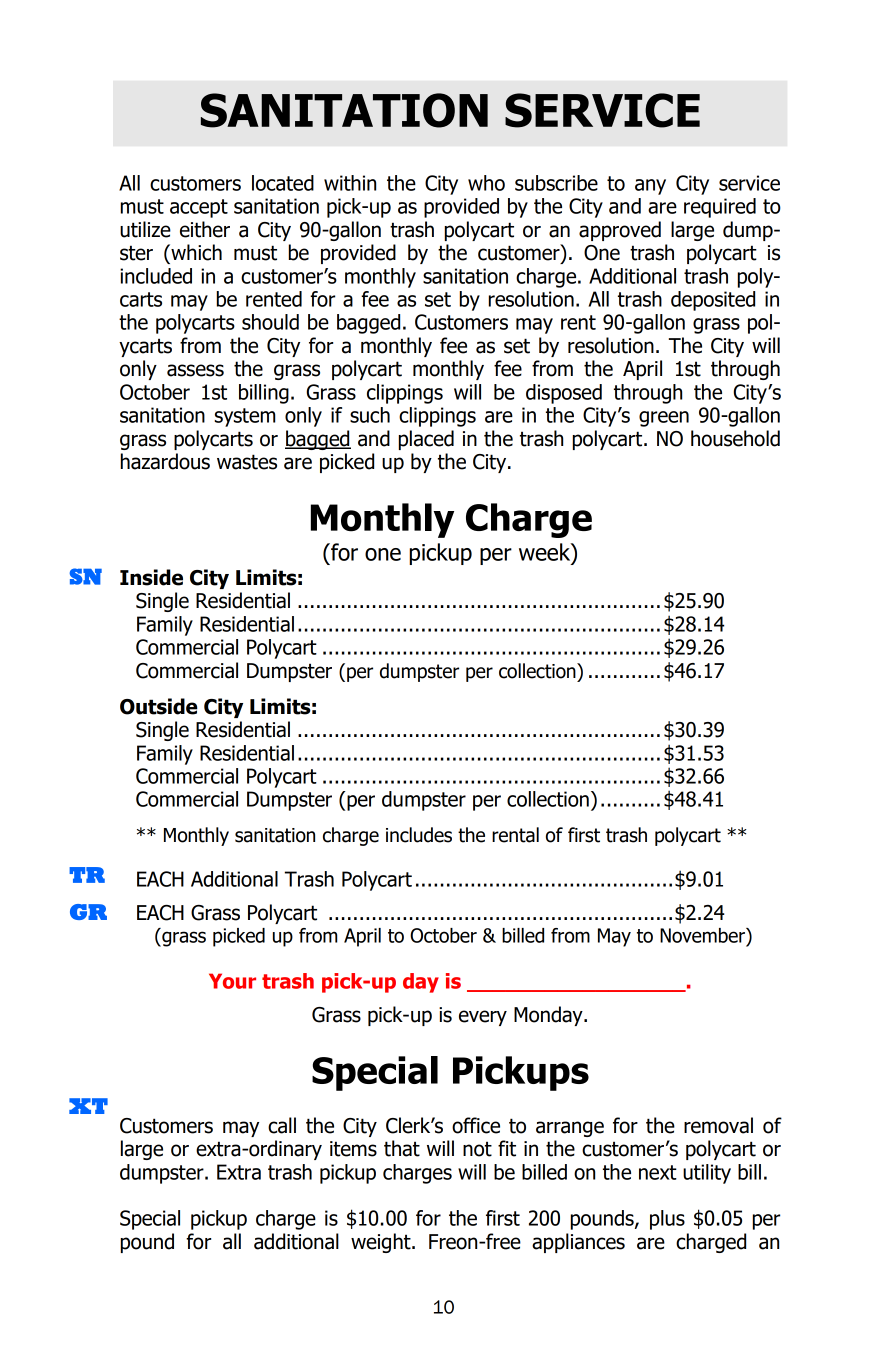 Image resolution: width=887 pixels, height=1372 pixels. What do you see at coordinates (382, 1243) in the image?
I see `weight` at bounding box center [382, 1243].
